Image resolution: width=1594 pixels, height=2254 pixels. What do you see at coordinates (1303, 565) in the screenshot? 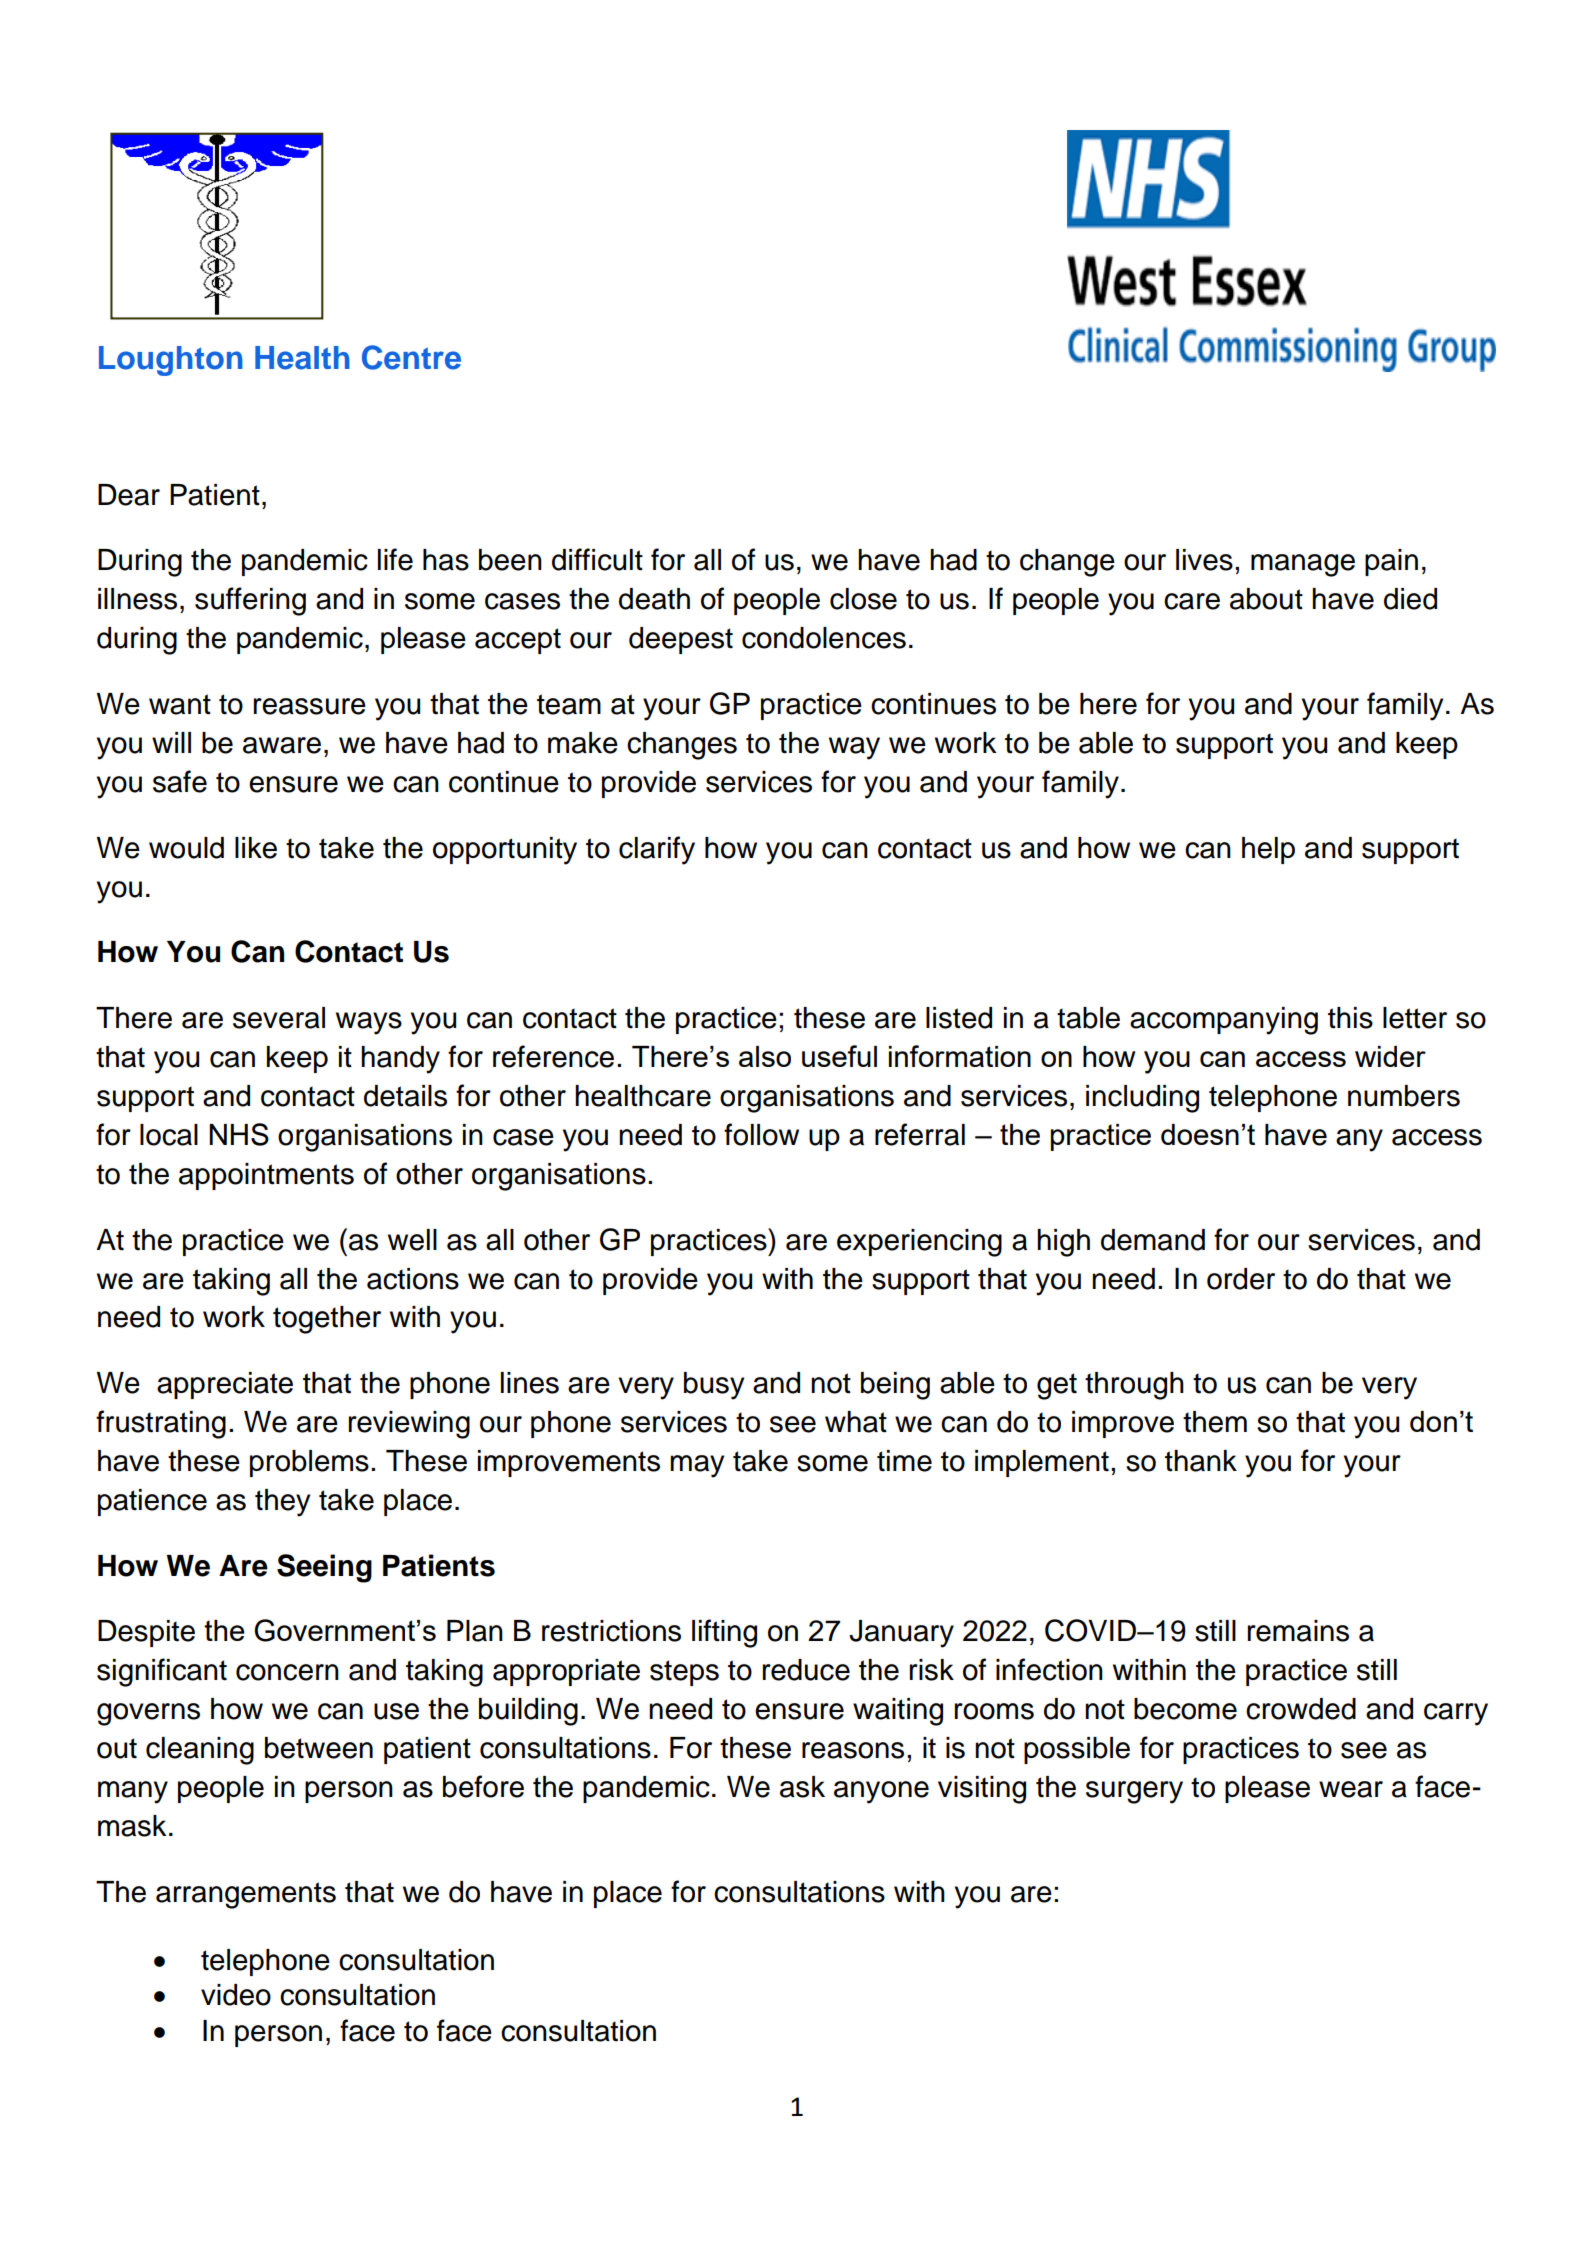
I see `manage` at bounding box center [1303, 565].
